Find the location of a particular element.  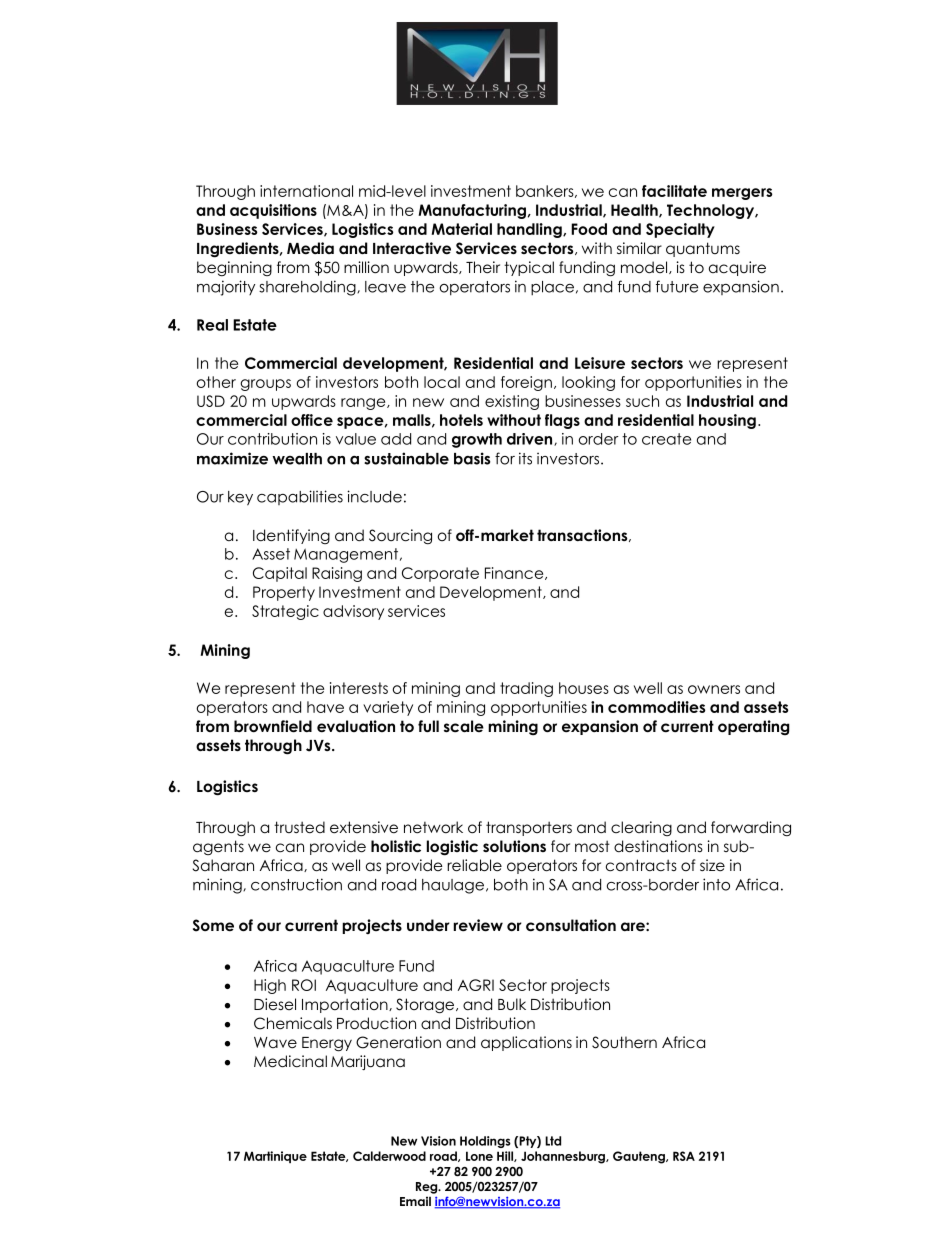

create is located at coordinates (666, 439).
